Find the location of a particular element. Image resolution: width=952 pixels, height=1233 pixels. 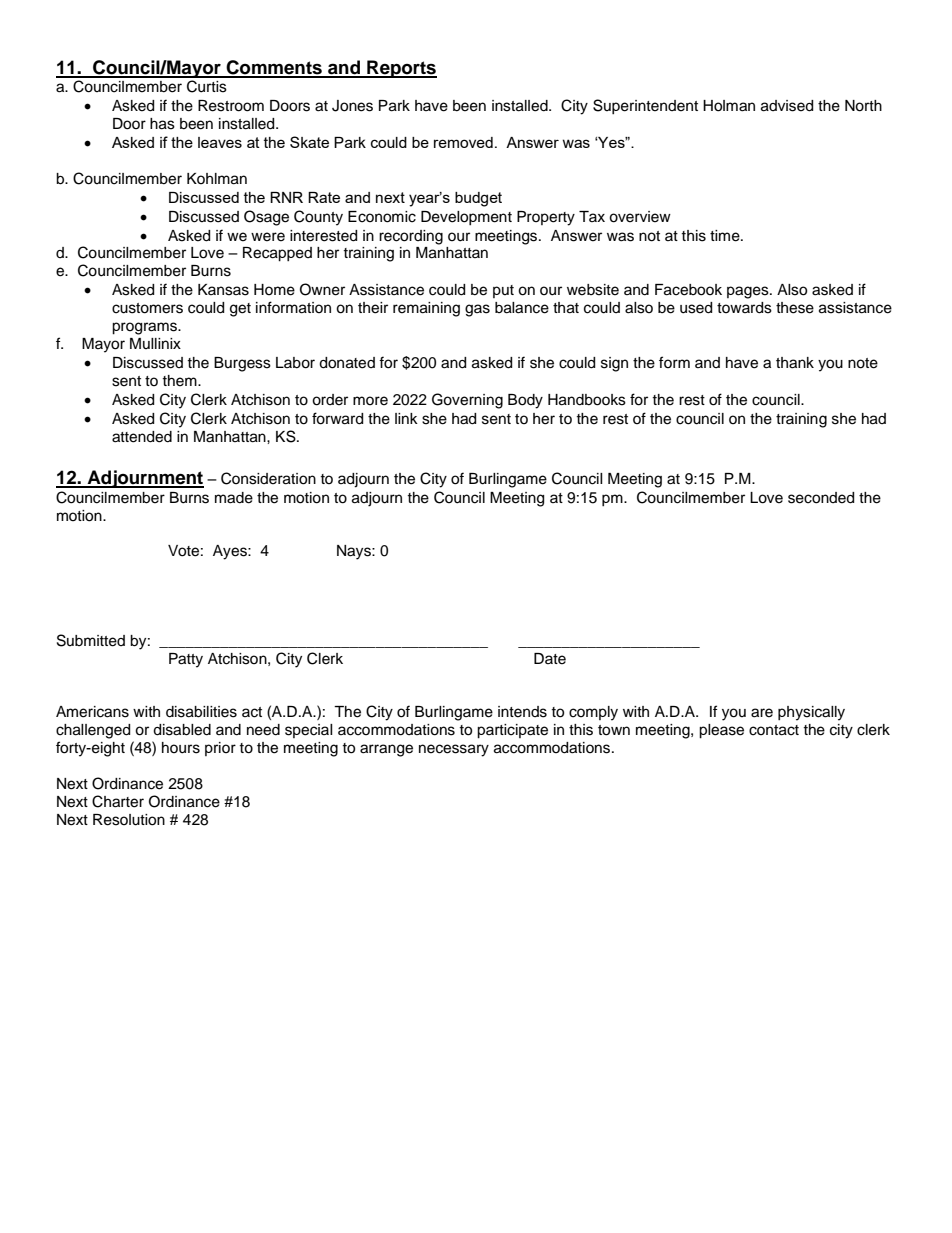

seconded is located at coordinates (821, 498).
